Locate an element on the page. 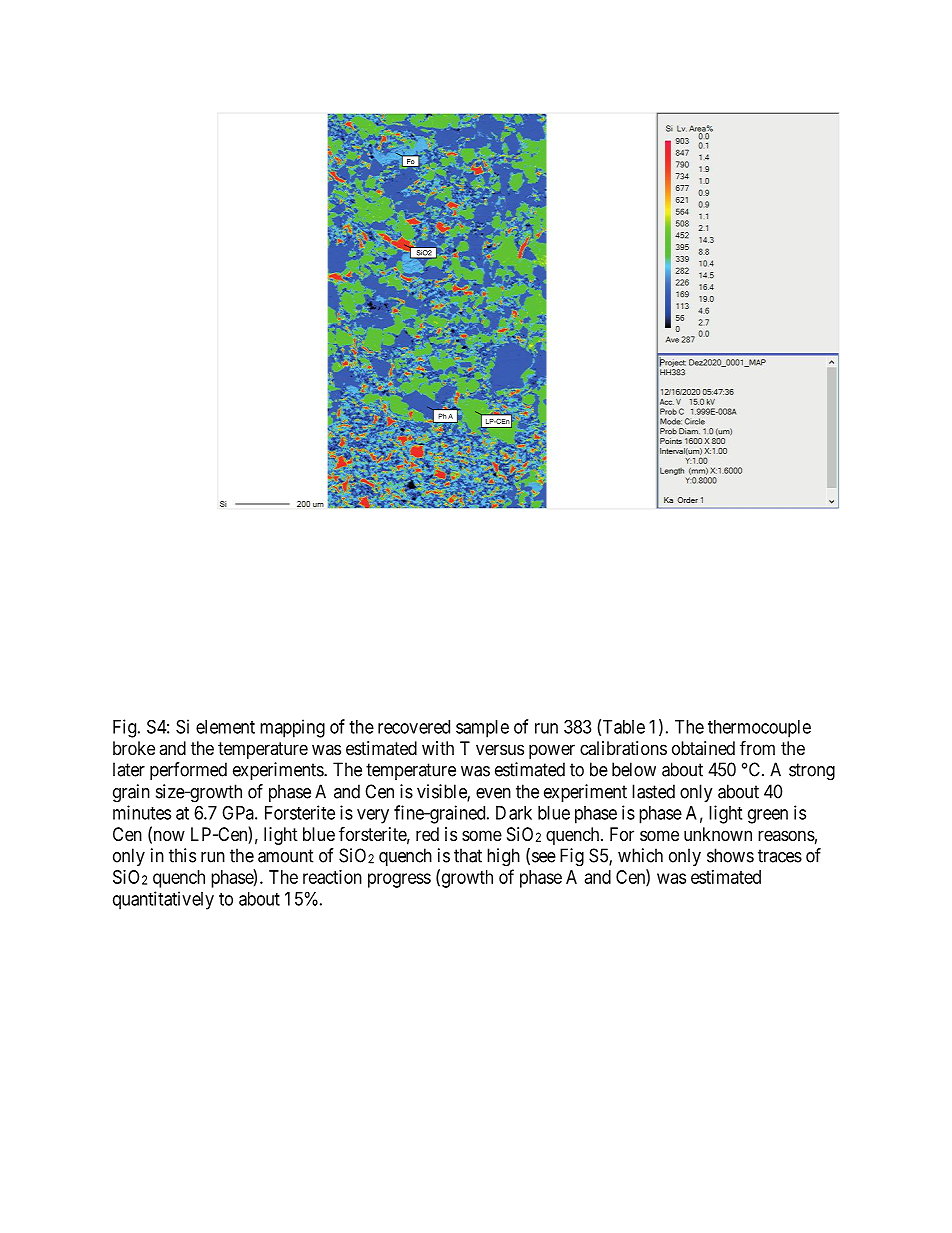 The image size is (952, 1233). sample is located at coordinates (482, 729).
